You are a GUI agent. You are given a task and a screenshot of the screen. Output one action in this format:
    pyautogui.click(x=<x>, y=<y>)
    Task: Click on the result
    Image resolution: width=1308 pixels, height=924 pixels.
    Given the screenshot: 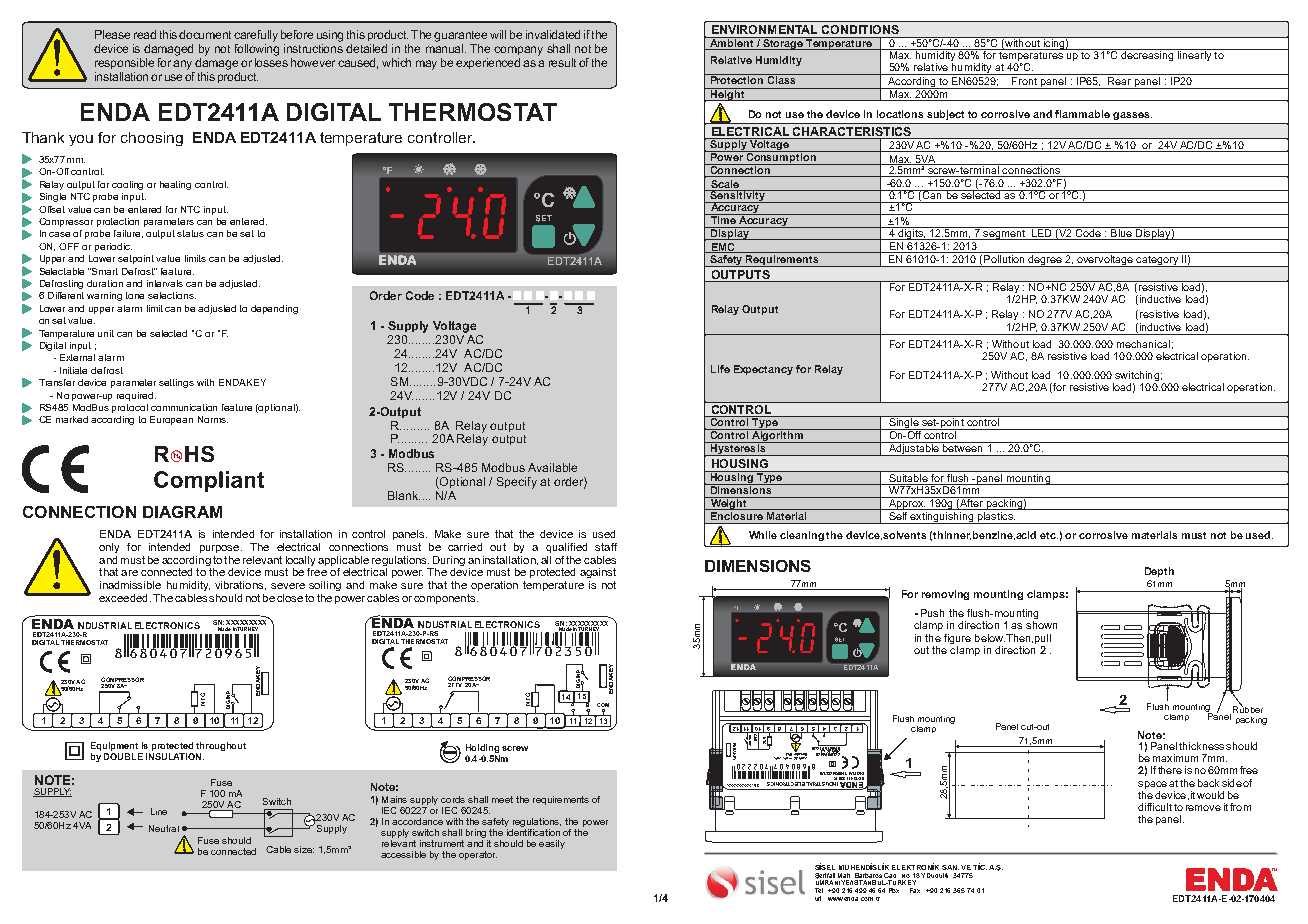 What is the action you would take?
    pyautogui.click(x=562, y=62)
